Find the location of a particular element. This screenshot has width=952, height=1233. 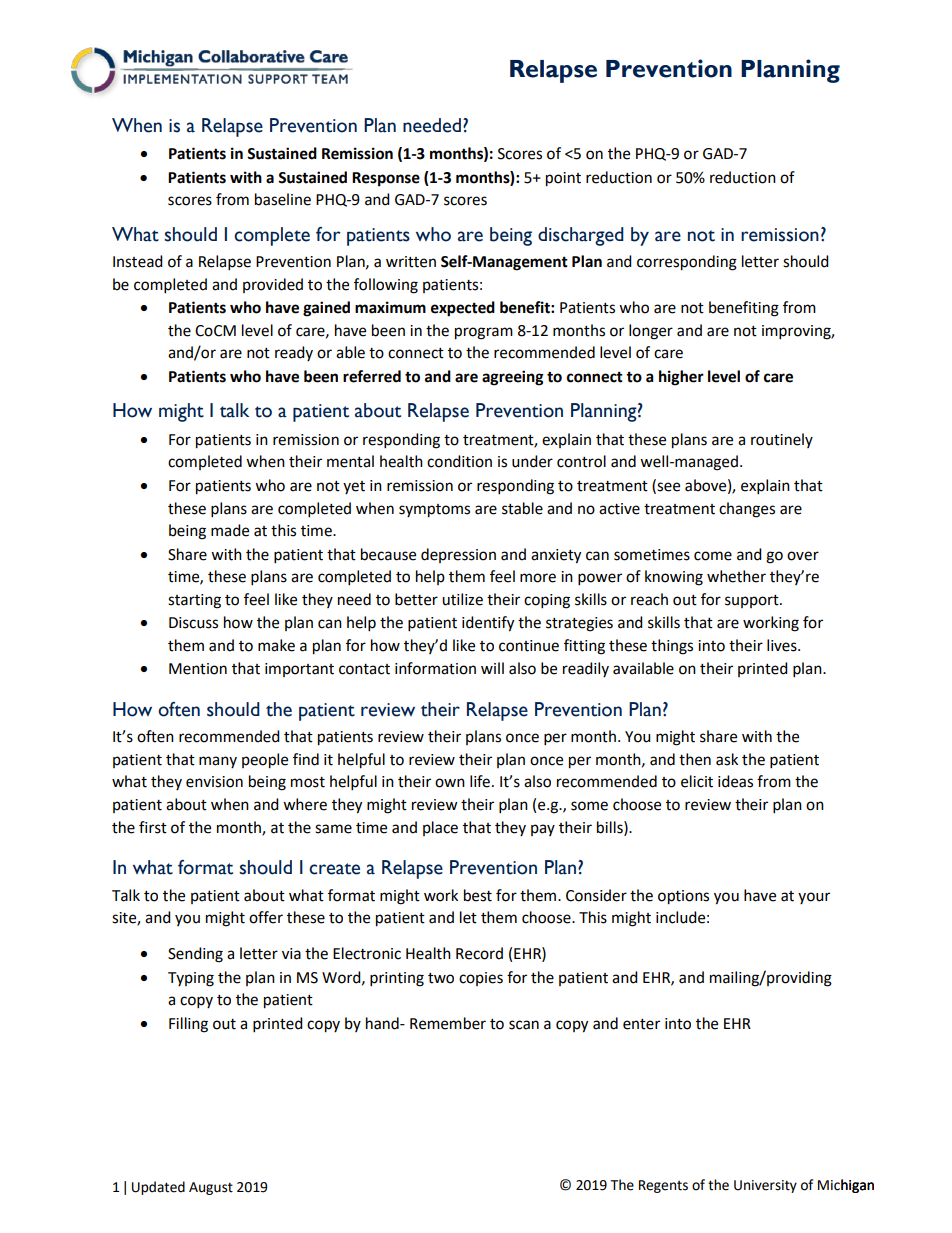

discharged is located at coordinates (581, 236).
